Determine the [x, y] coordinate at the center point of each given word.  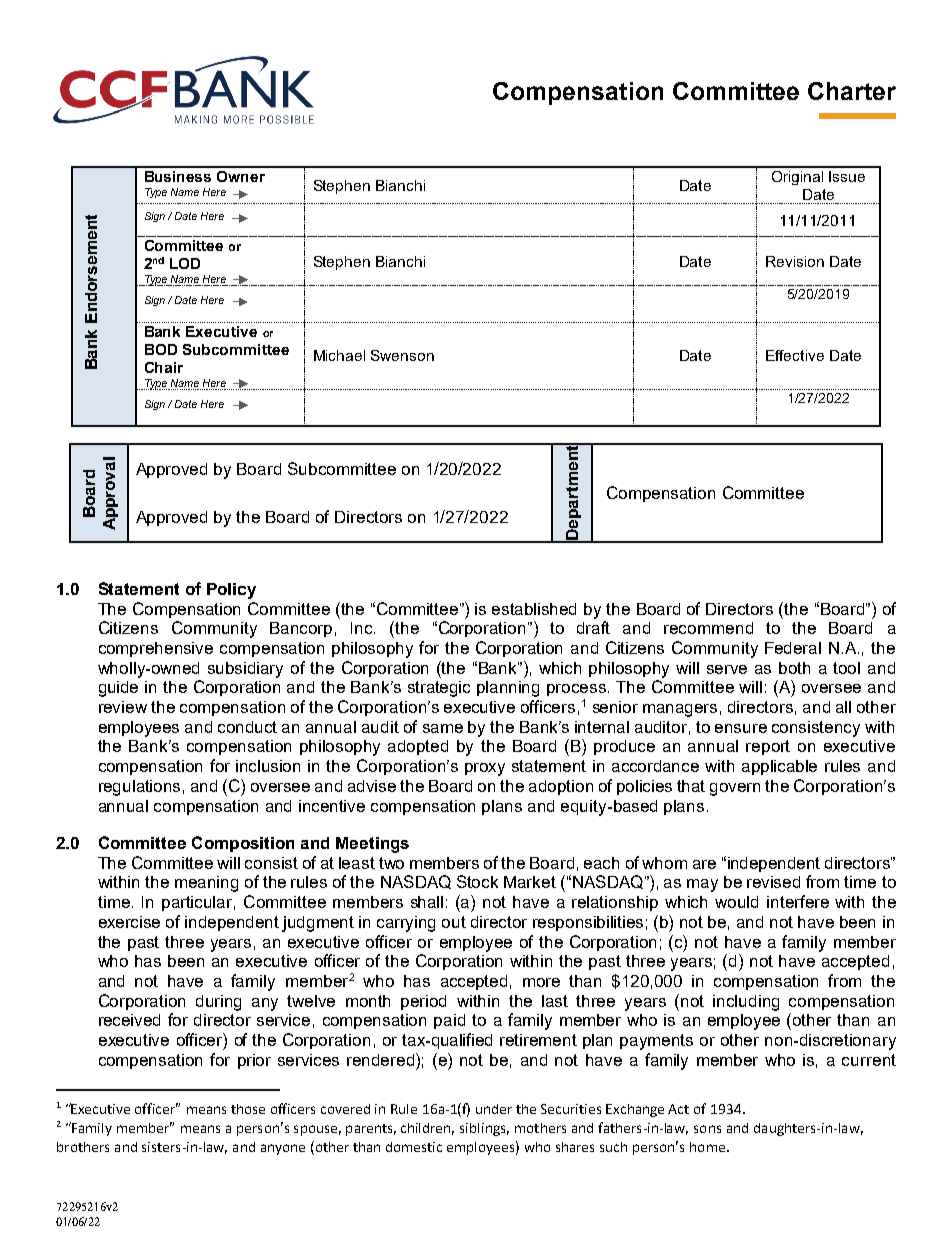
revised [773, 882]
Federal [793, 648]
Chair [164, 367]
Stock [477, 881]
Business [178, 176]
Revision [795, 261]
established [534, 609]
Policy [231, 591]
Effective [795, 355]
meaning [206, 884]
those [248, 1109]
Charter [852, 91]
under [494, 1109]
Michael [339, 355]
